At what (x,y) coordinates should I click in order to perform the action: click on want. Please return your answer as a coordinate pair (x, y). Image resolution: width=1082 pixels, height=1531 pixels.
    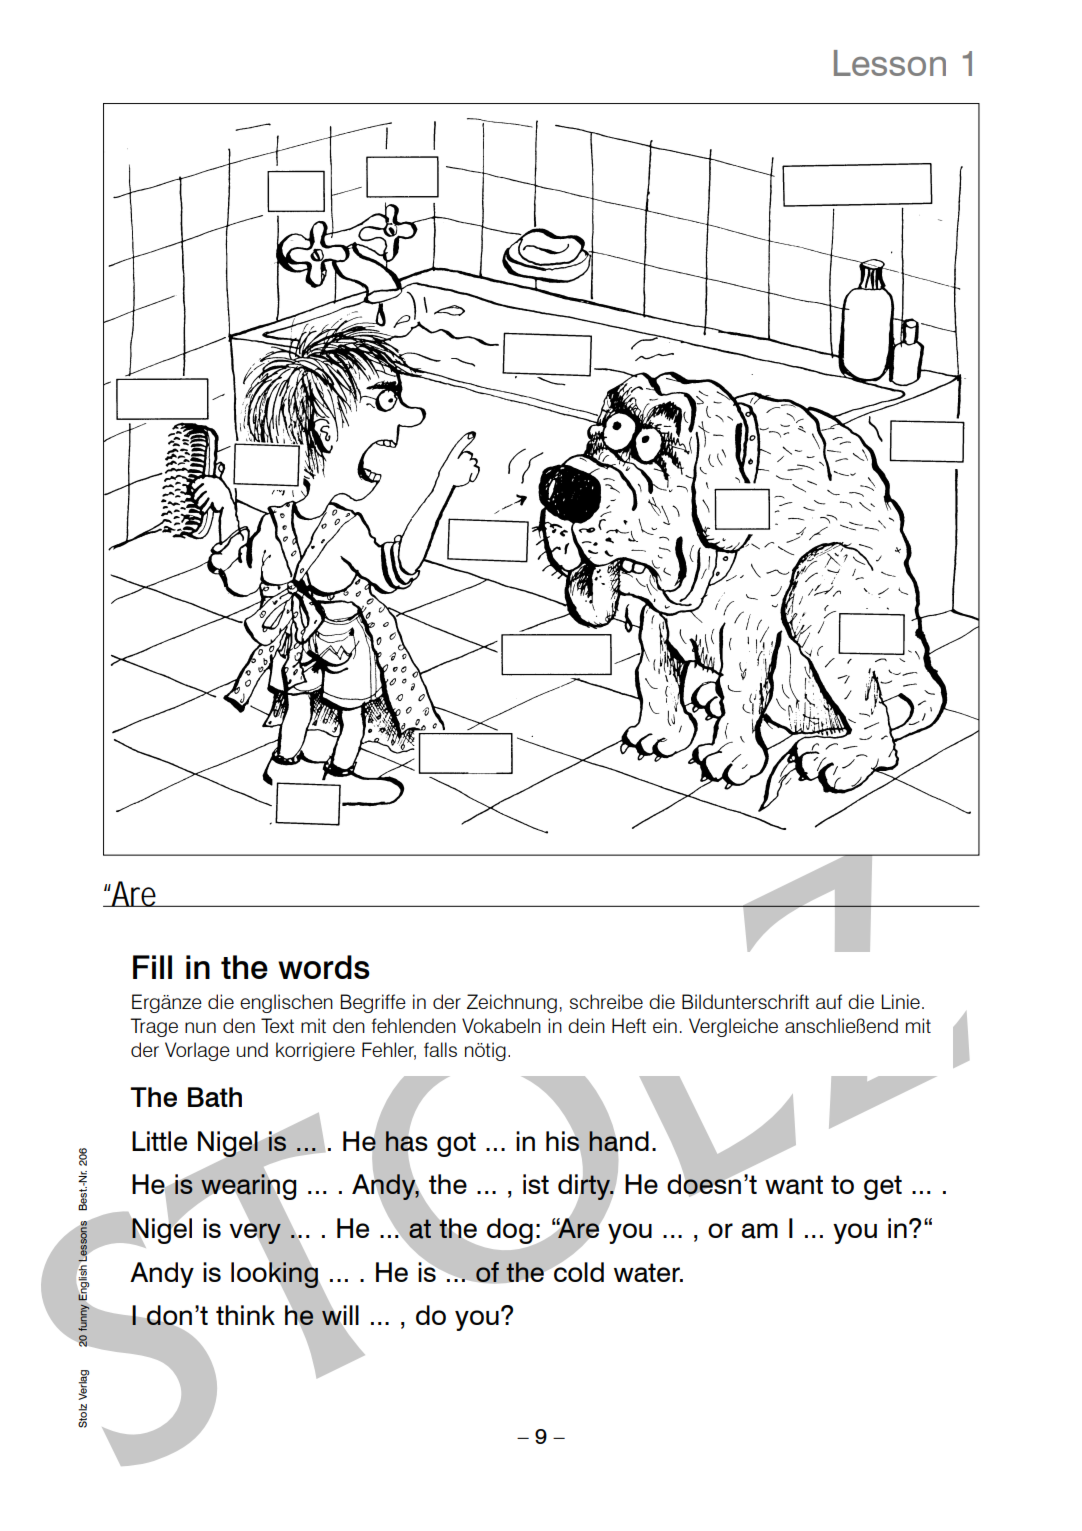
    Looking at the image, I should click on (794, 1185).
